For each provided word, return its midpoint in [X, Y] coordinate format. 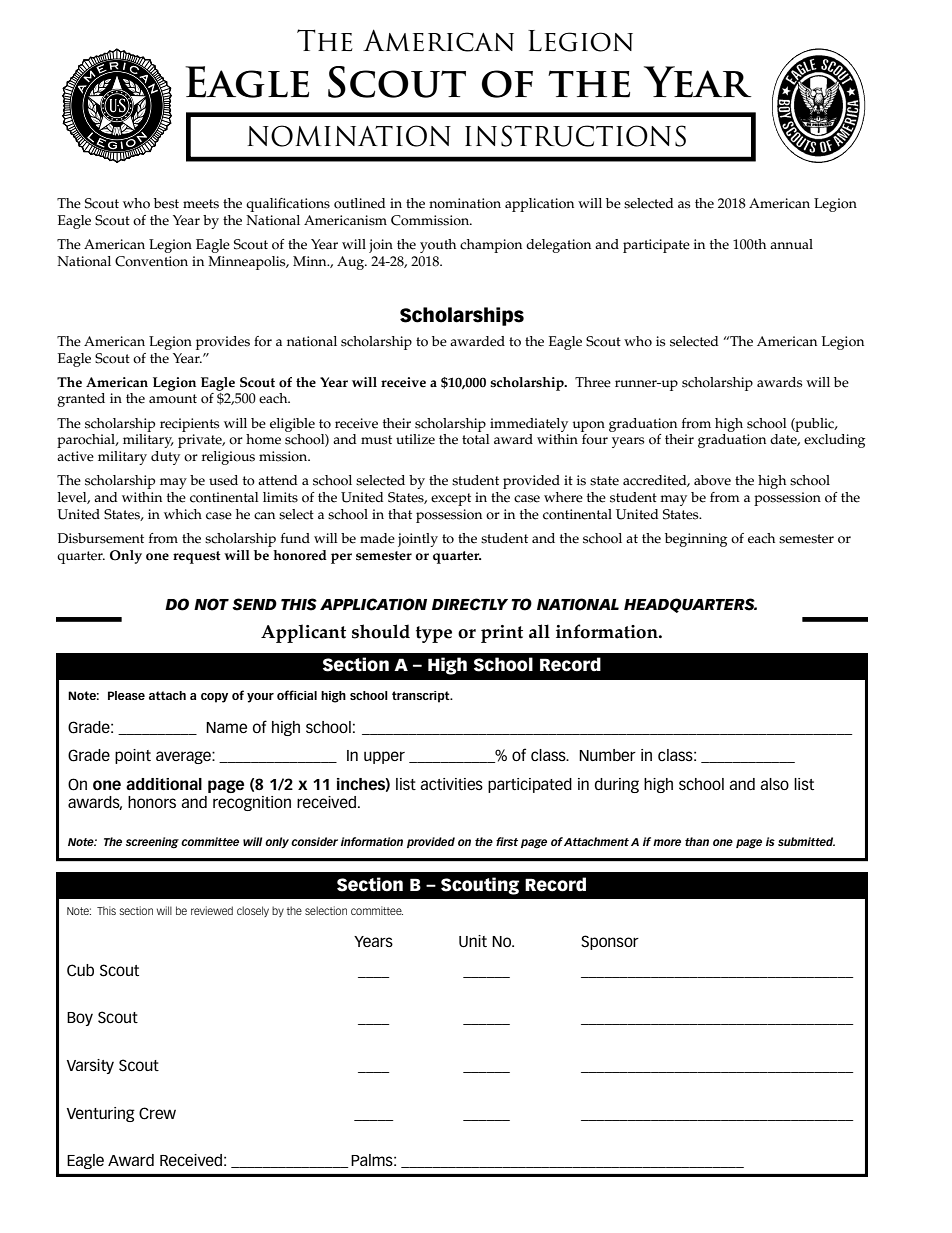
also [774, 784]
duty [165, 458]
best [166, 203]
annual [791, 244]
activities [451, 784]
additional [164, 784]
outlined [360, 203]
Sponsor [610, 942]
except [451, 499]
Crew [157, 1113]
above [712, 480]
